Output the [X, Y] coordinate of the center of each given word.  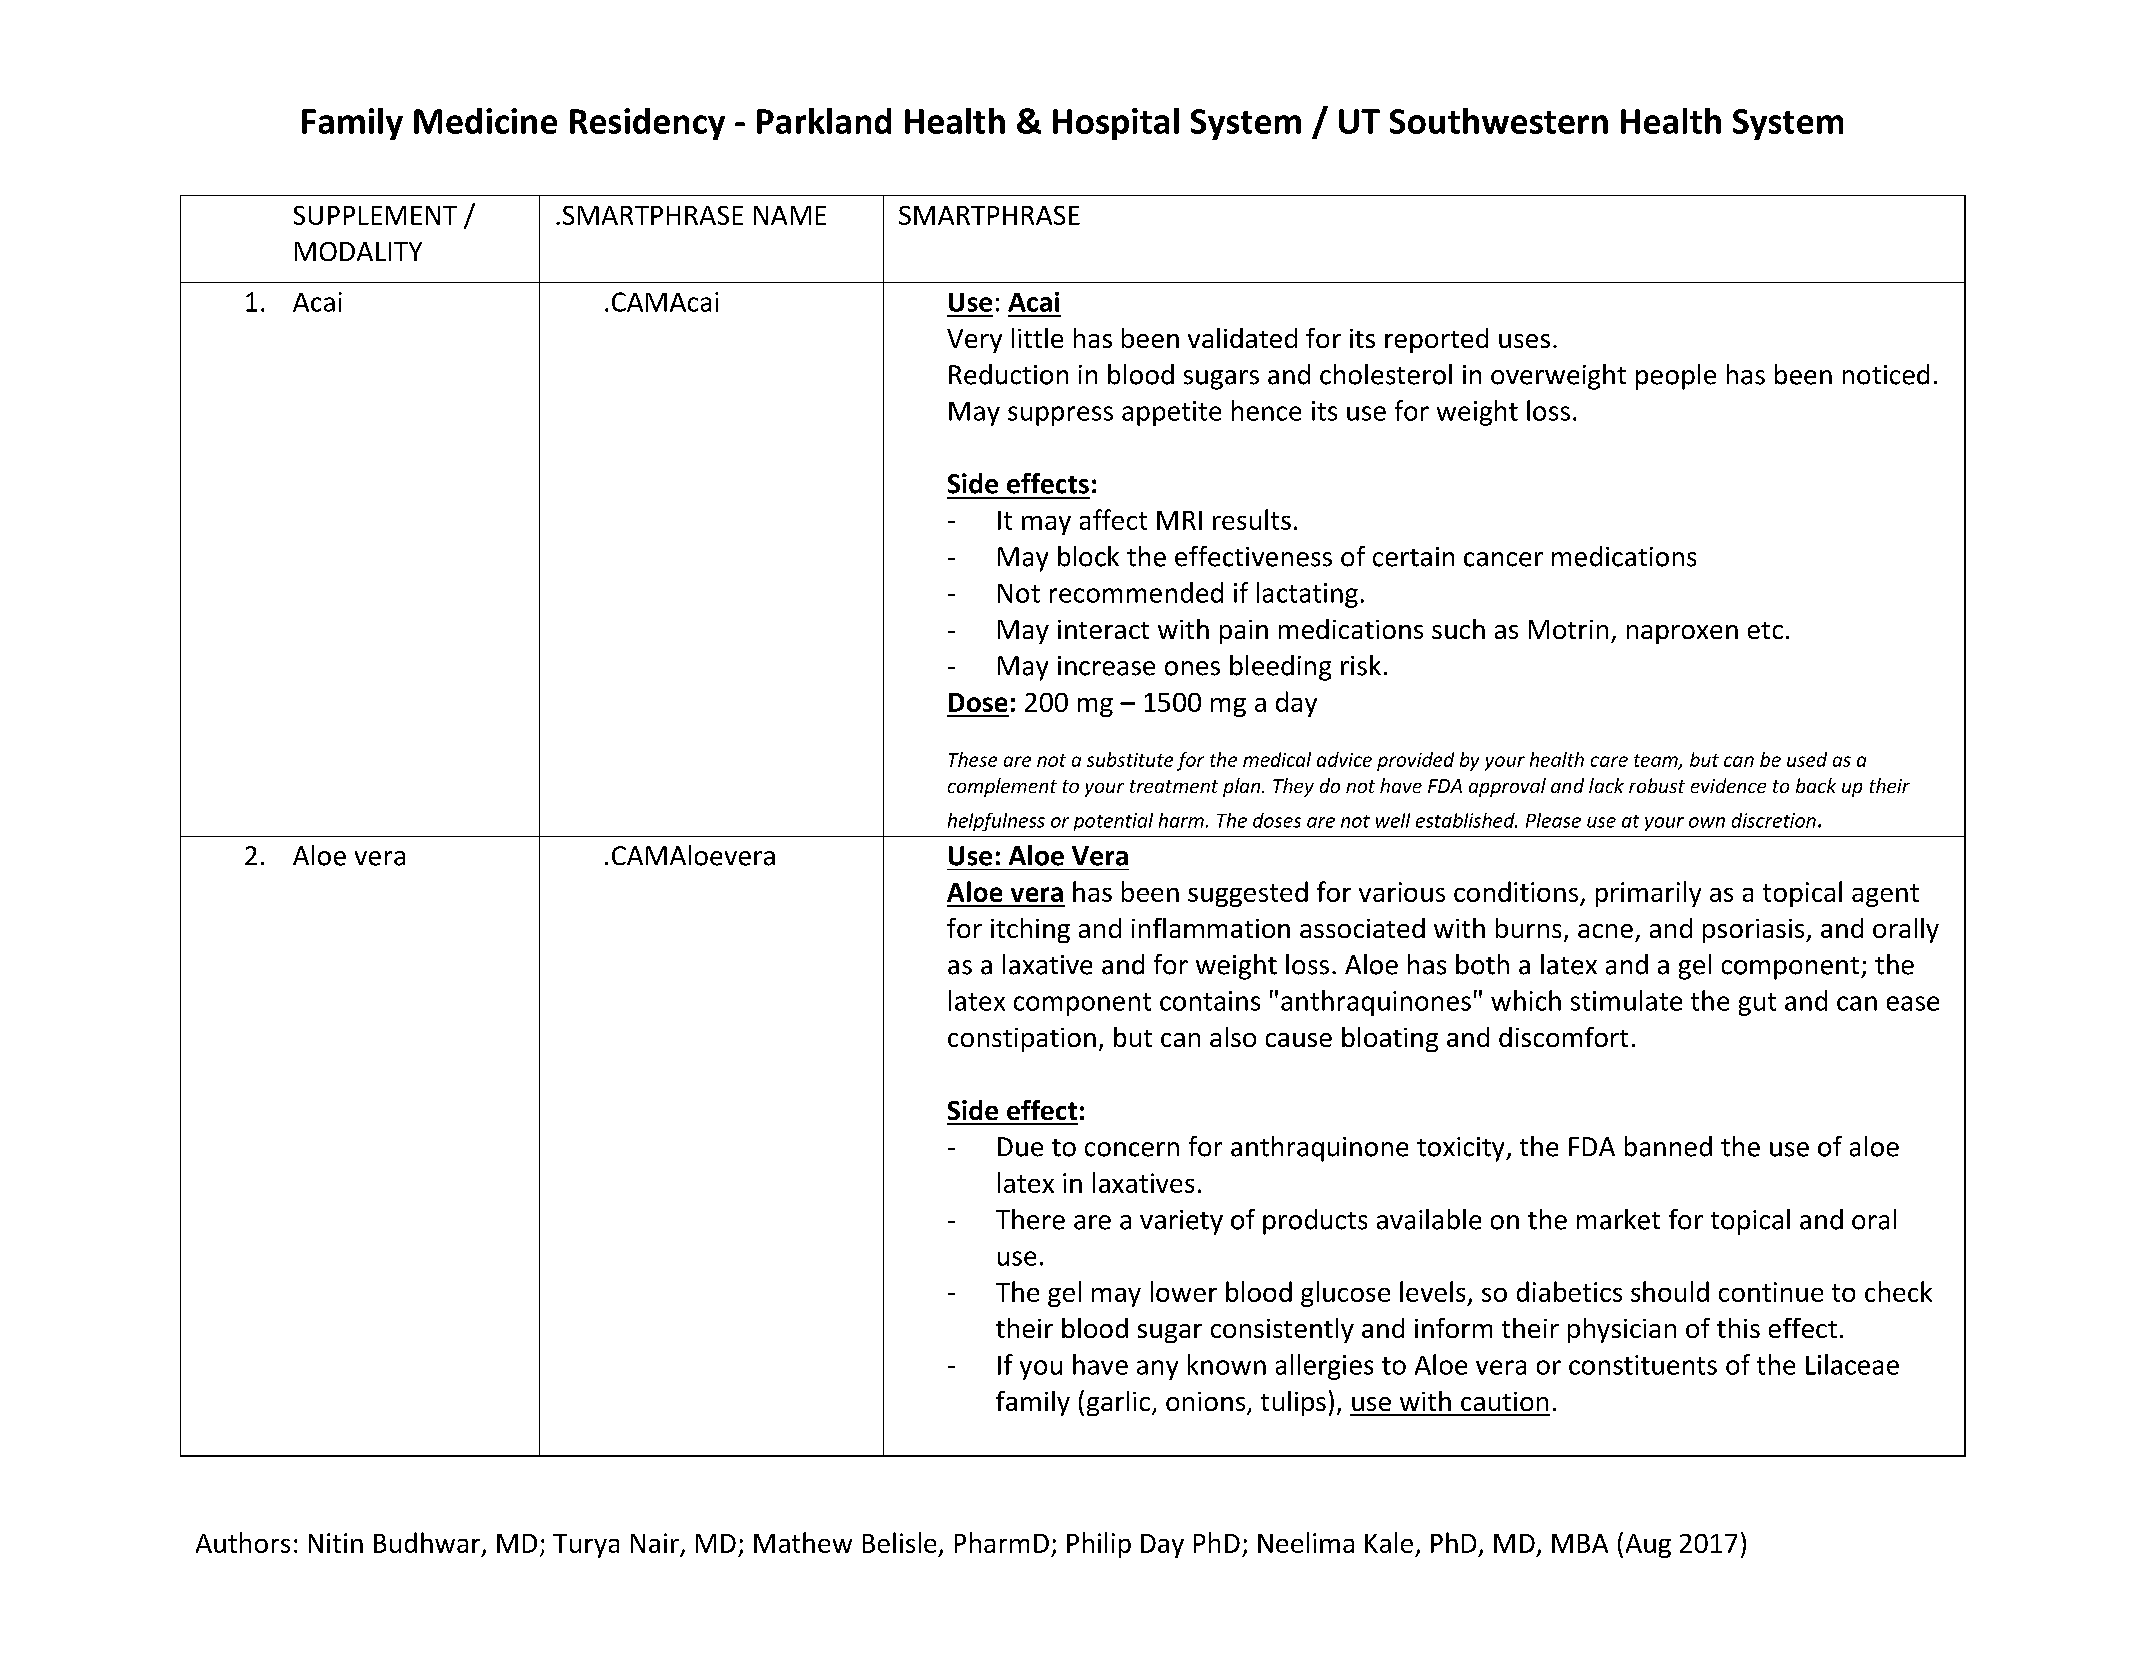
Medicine [485, 121]
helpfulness [996, 822]
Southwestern [1499, 121]
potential [1113, 822]
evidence [1728, 785]
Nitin [336, 1543]
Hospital [1116, 124]
